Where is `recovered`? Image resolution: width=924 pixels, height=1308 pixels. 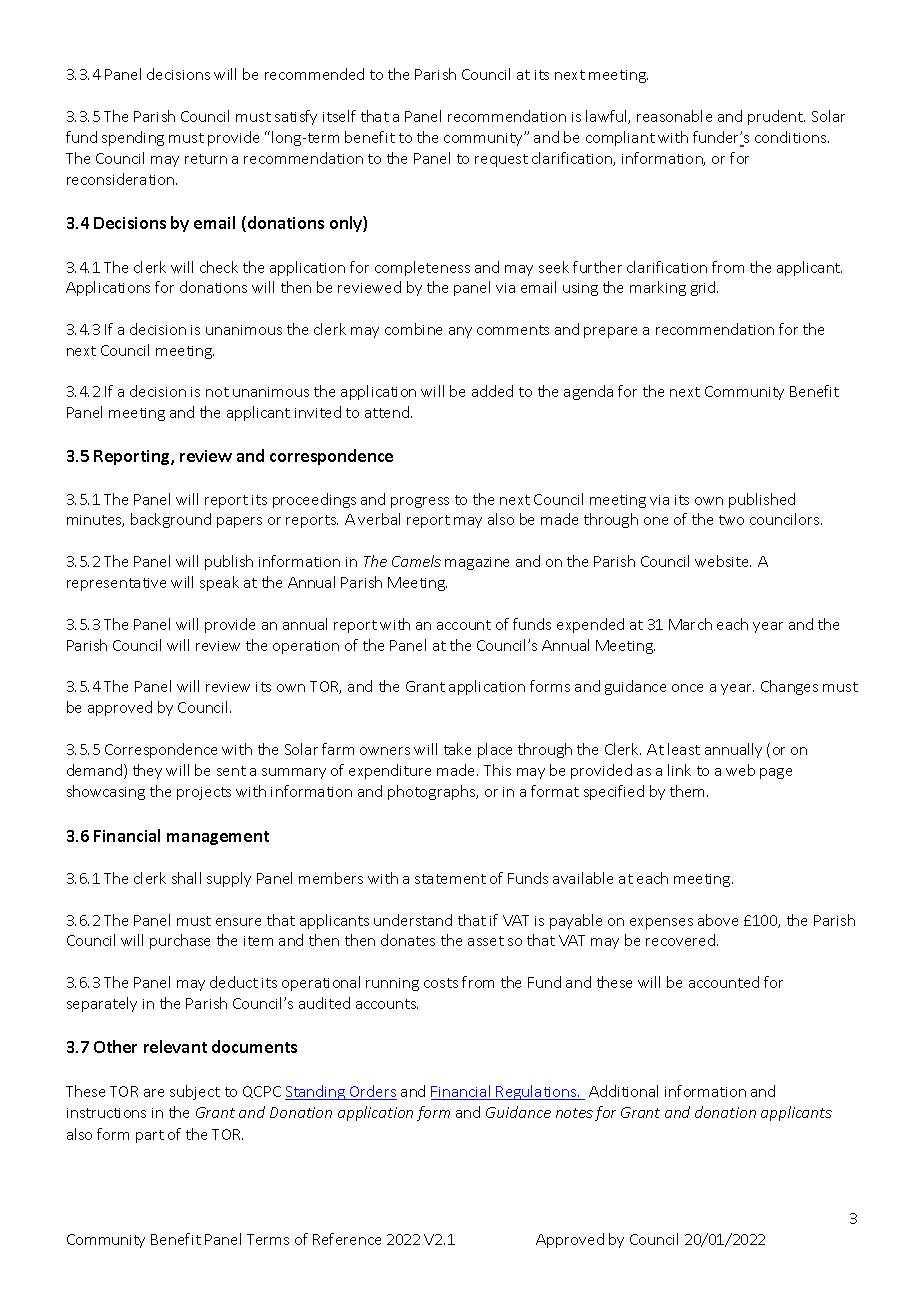
recovered is located at coordinates (682, 940).
